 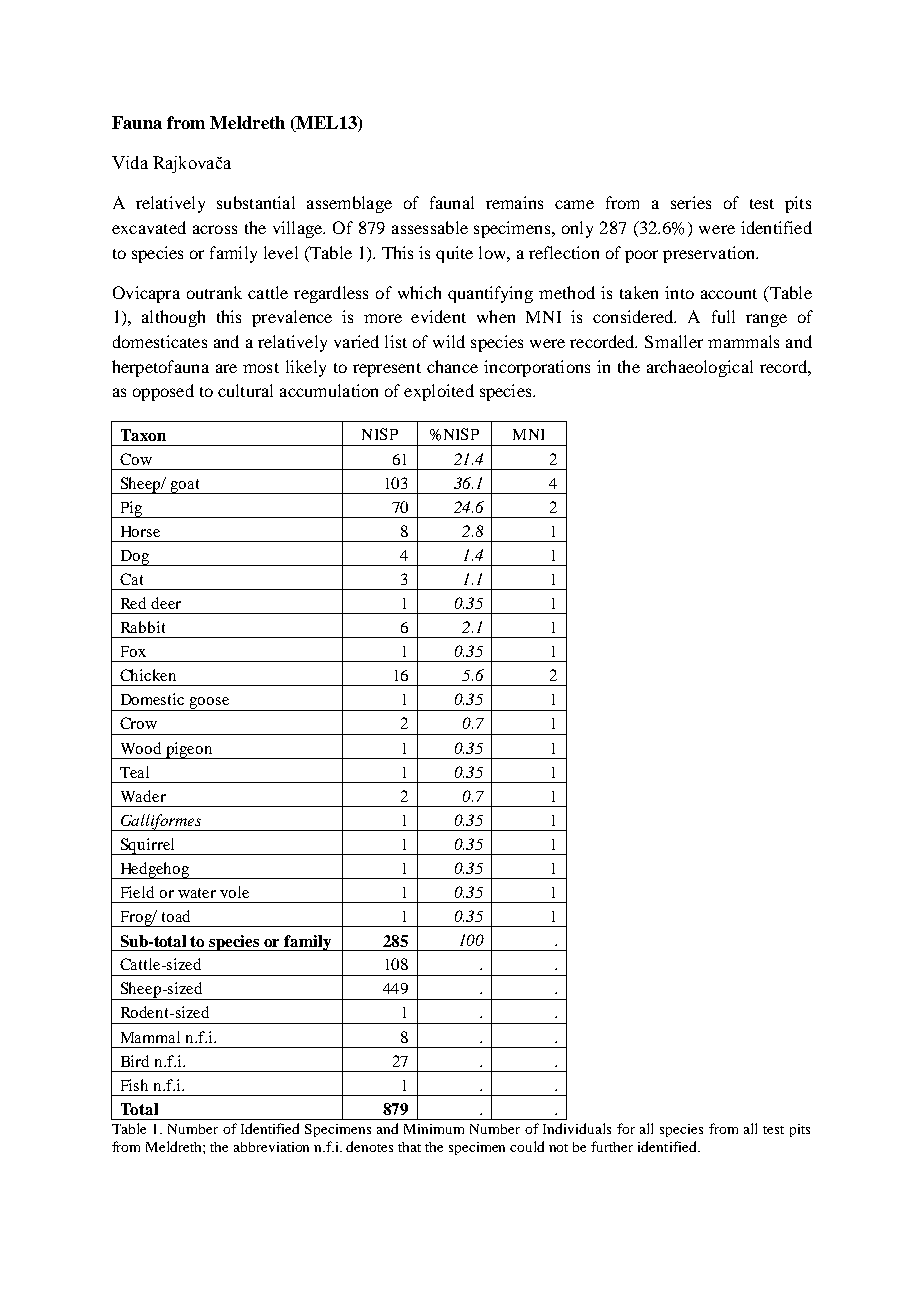 What do you see at coordinates (197, 893) in the image?
I see `water` at bounding box center [197, 893].
